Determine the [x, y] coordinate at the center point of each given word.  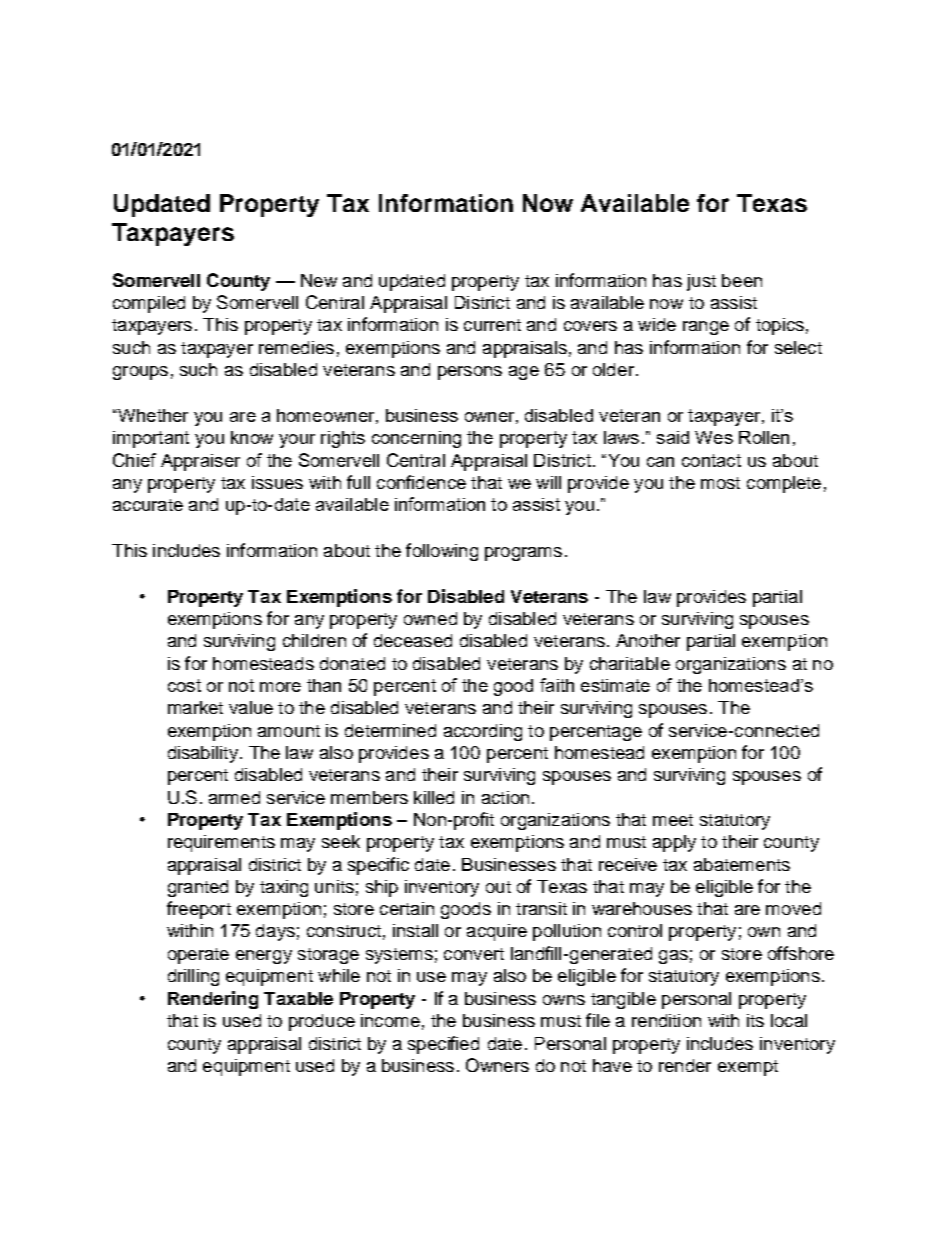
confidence [421, 482]
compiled [149, 304]
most [720, 483]
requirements [221, 843]
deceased [413, 640]
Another [648, 640]
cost [184, 685]
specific [378, 866]
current [492, 325]
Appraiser [200, 462]
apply [674, 843]
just [701, 282]
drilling [193, 977]
